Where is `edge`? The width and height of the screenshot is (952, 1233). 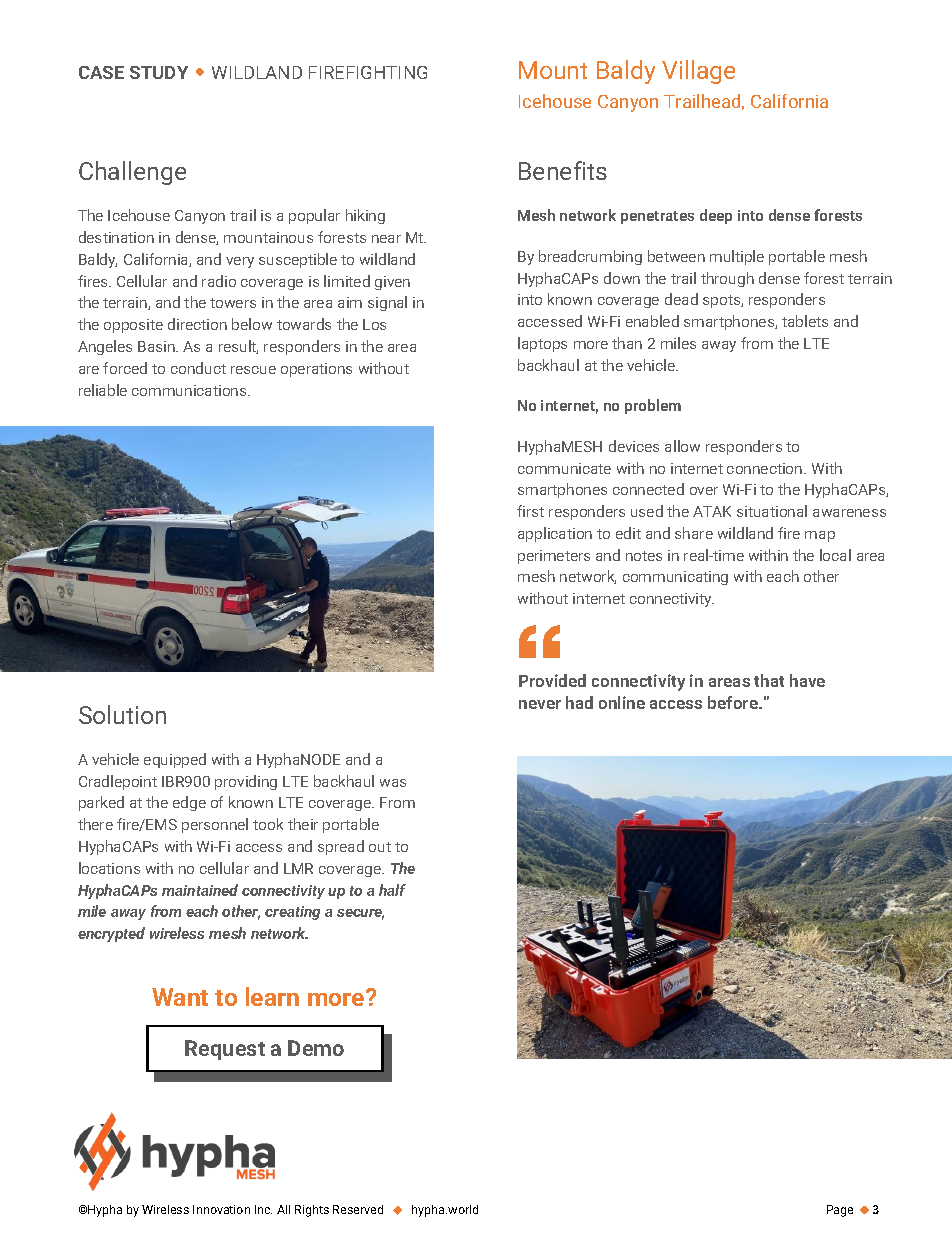 edge is located at coordinates (189, 803).
